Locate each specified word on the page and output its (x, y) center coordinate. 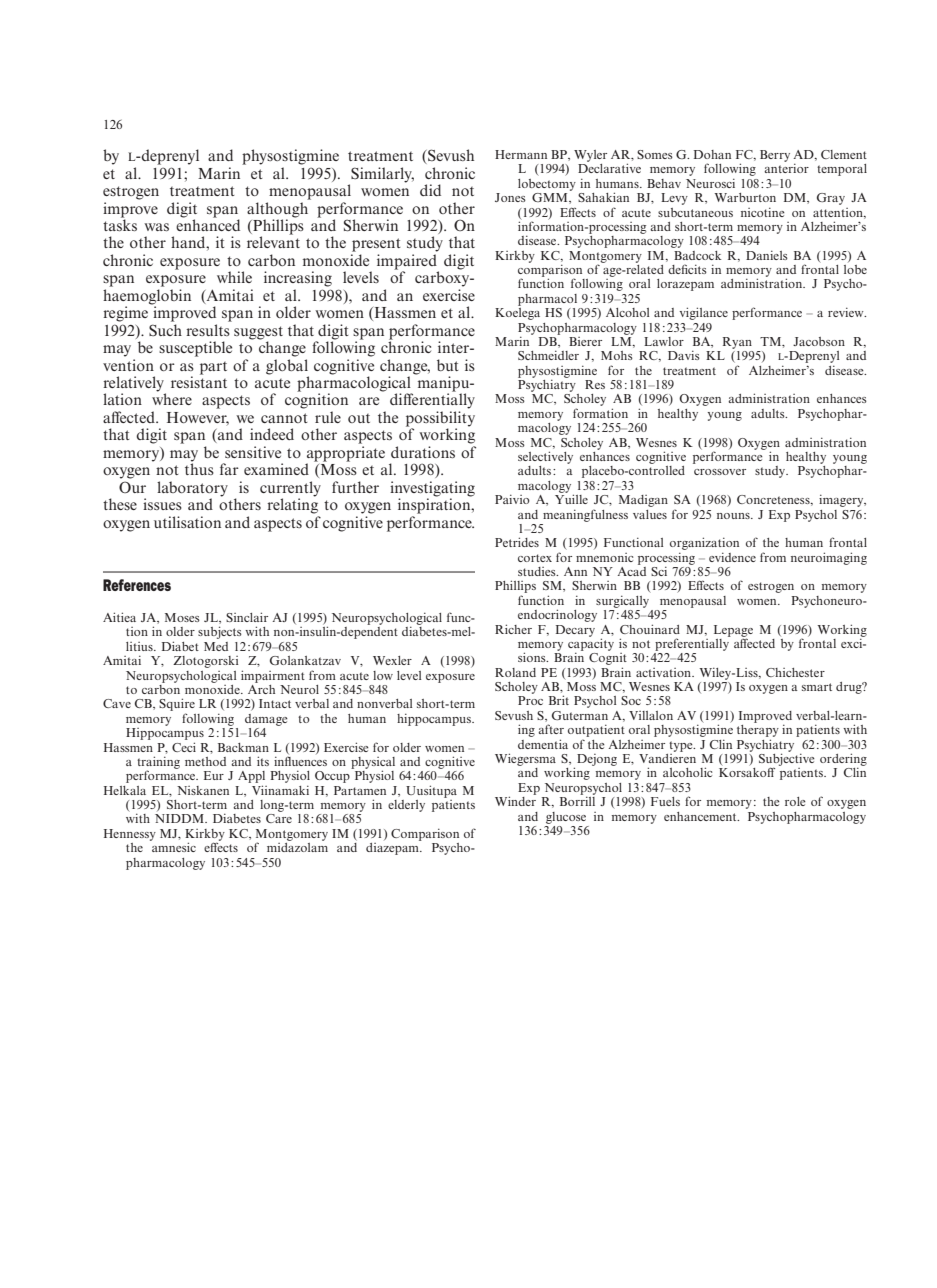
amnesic (173, 846)
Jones (510, 197)
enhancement (701, 816)
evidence (732, 557)
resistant (199, 381)
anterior (786, 168)
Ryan (737, 343)
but (448, 365)
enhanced (208, 224)
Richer (513, 629)
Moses (182, 617)
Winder (515, 800)
